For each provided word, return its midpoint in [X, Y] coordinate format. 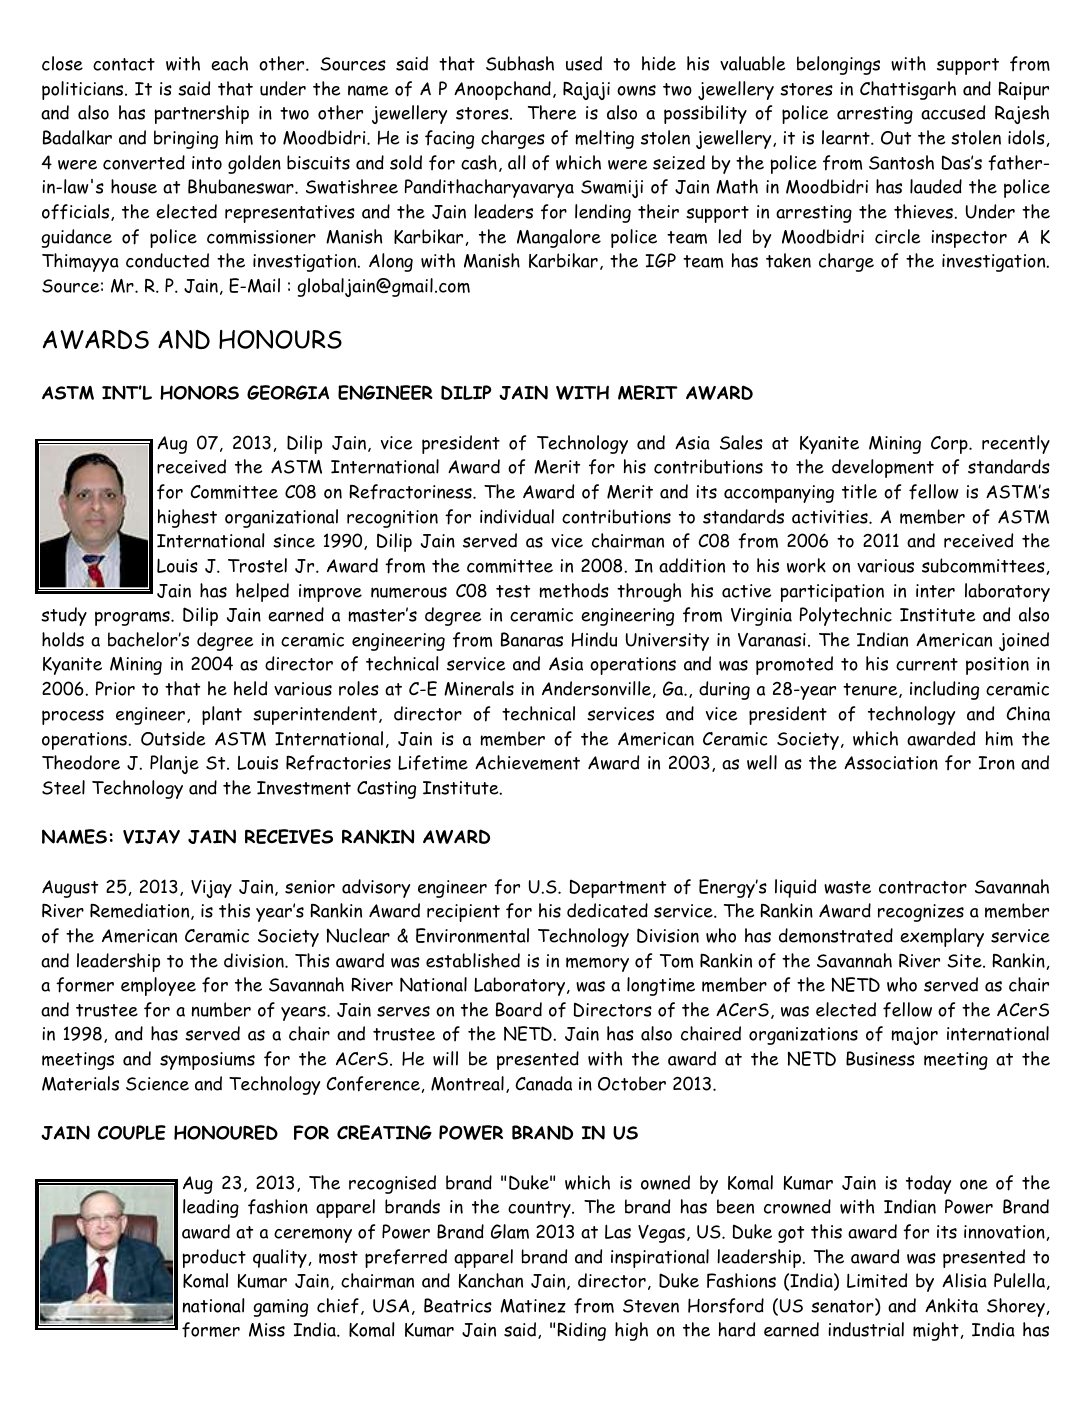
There [552, 112]
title [859, 491]
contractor [923, 887]
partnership [201, 114]
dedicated [607, 910]
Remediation [141, 911]
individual [517, 516]
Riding [581, 1331]
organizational [281, 518]
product [214, 1258]
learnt [847, 137]
